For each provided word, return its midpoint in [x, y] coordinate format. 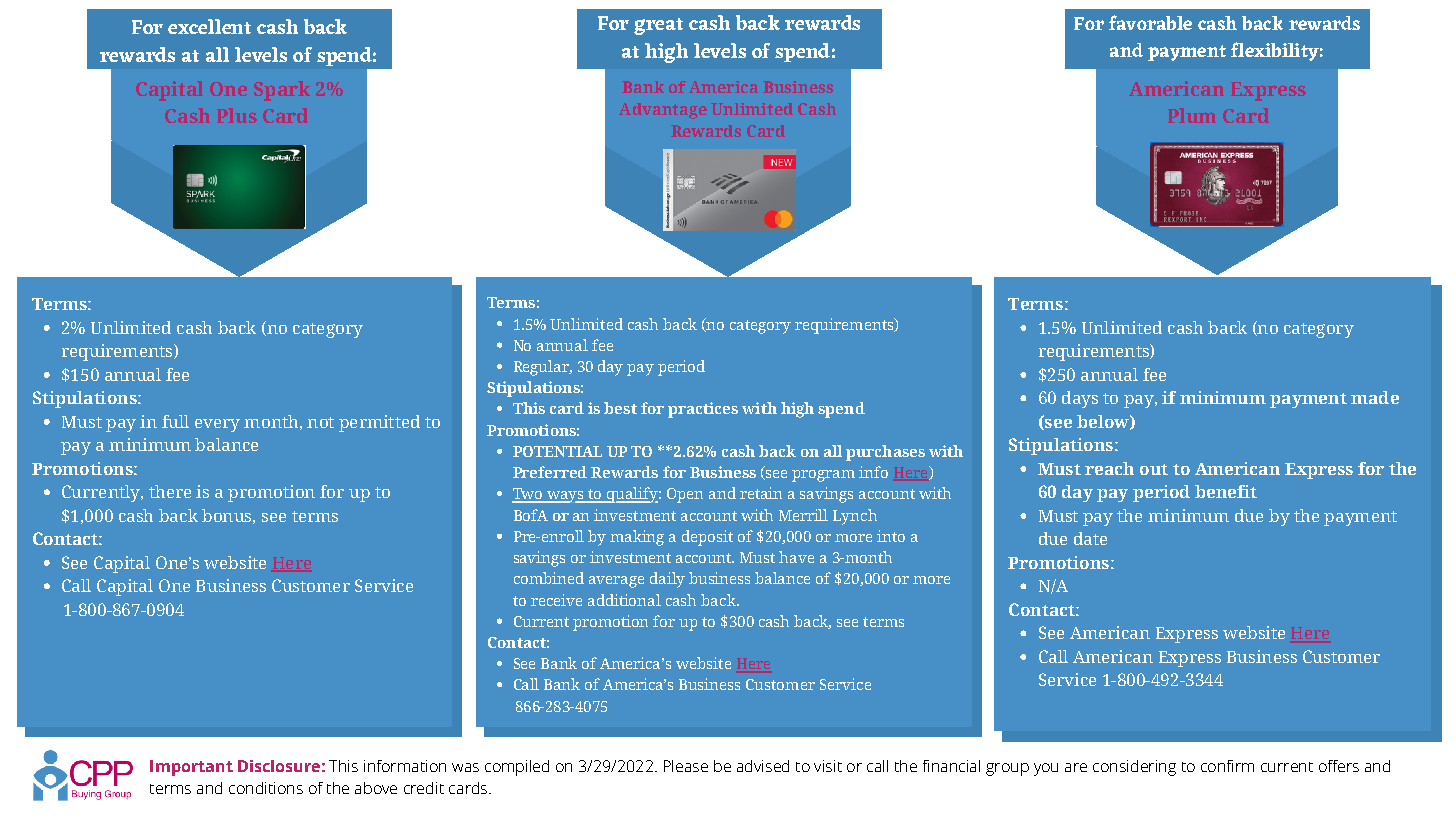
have [796, 557]
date [1090, 538]
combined [549, 578]
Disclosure [279, 766]
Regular [542, 368]
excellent [209, 26]
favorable [1150, 22]
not [320, 422]
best [620, 408]
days [1080, 399]
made [1375, 397]
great [658, 26]
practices [703, 410]
